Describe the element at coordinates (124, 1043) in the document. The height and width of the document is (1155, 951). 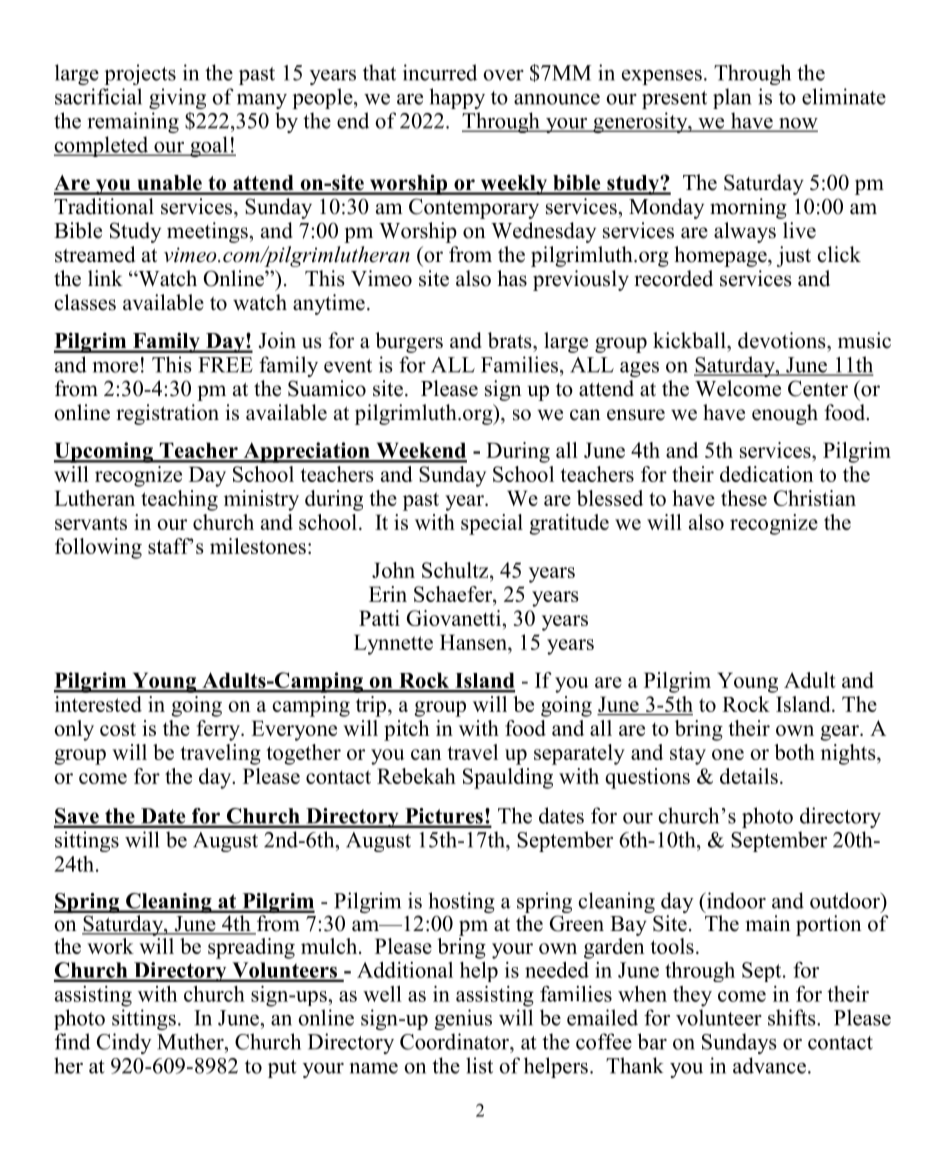
I see `Cindy` at that location.
